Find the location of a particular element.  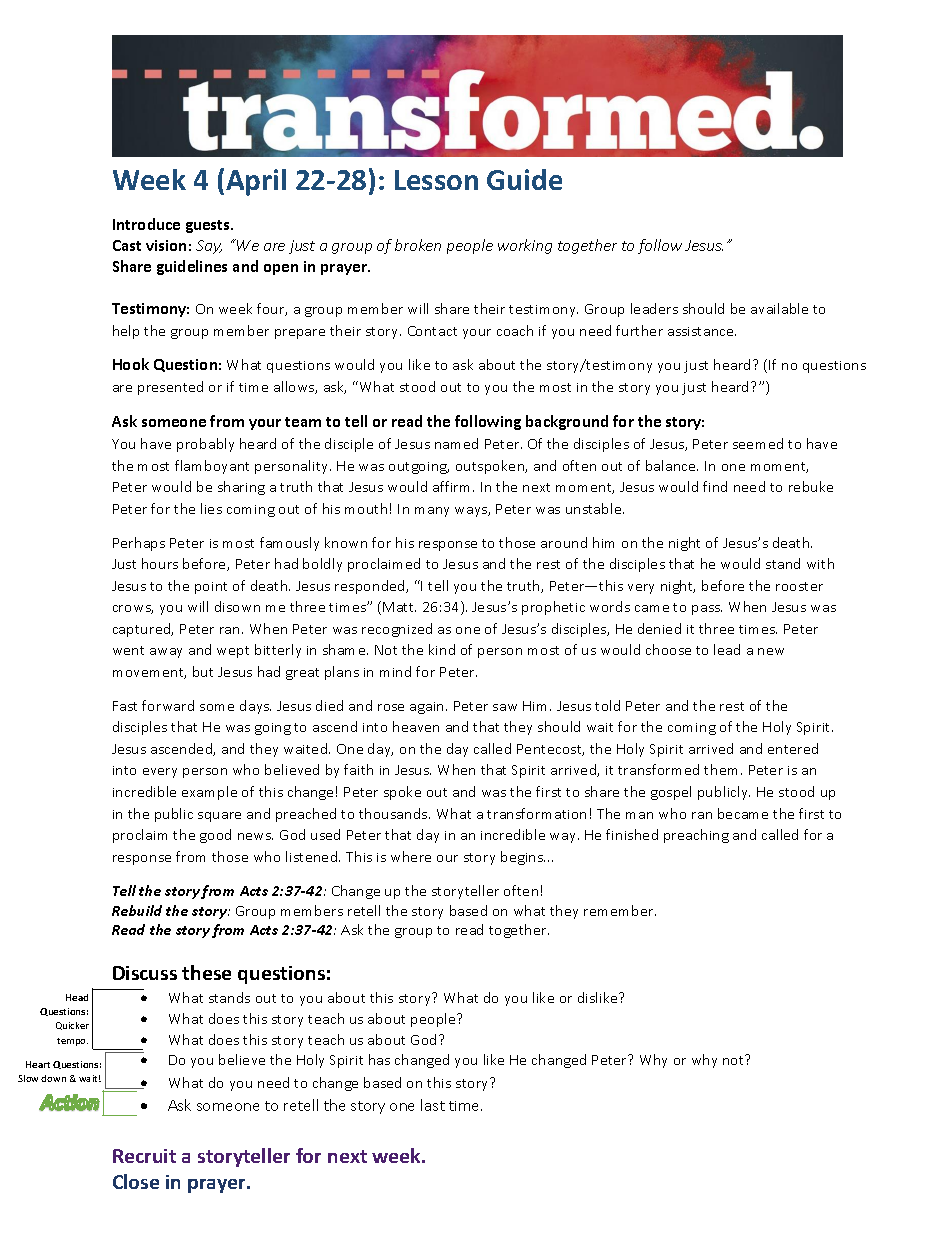

many is located at coordinates (432, 512).
